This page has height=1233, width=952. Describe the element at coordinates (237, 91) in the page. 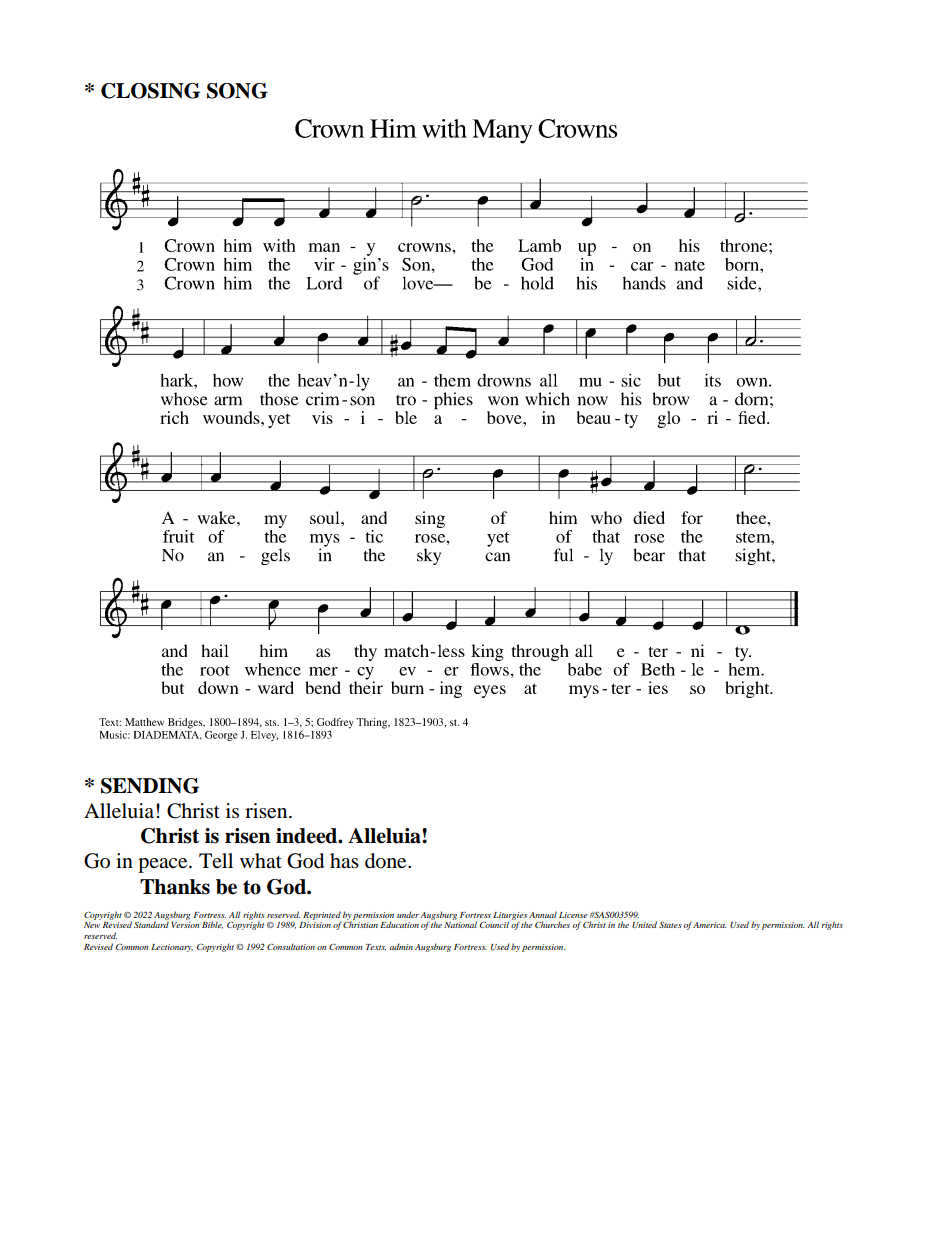

I see `SONG` at that location.
